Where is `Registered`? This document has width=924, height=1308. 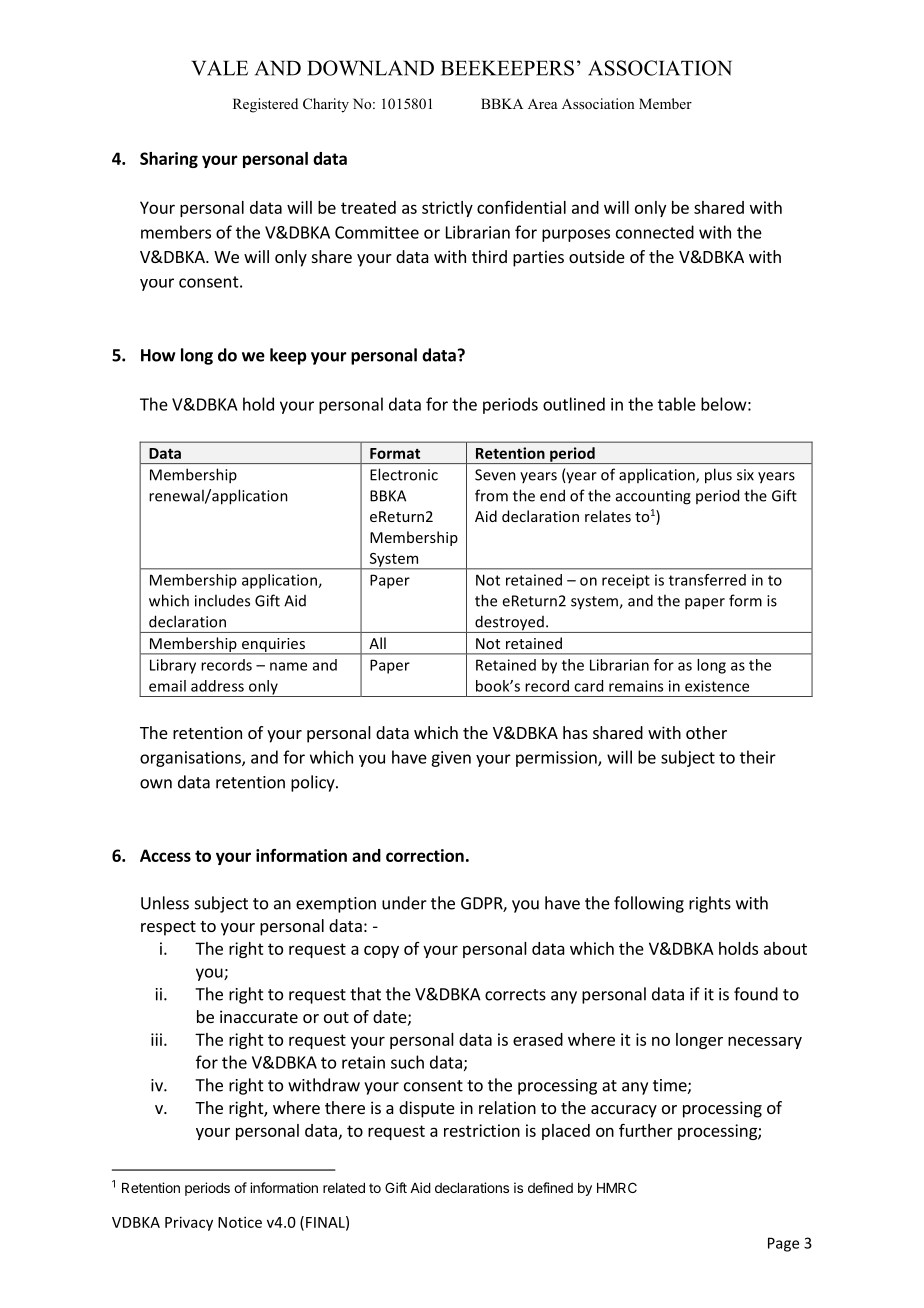 Registered is located at coordinates (265, 105).
